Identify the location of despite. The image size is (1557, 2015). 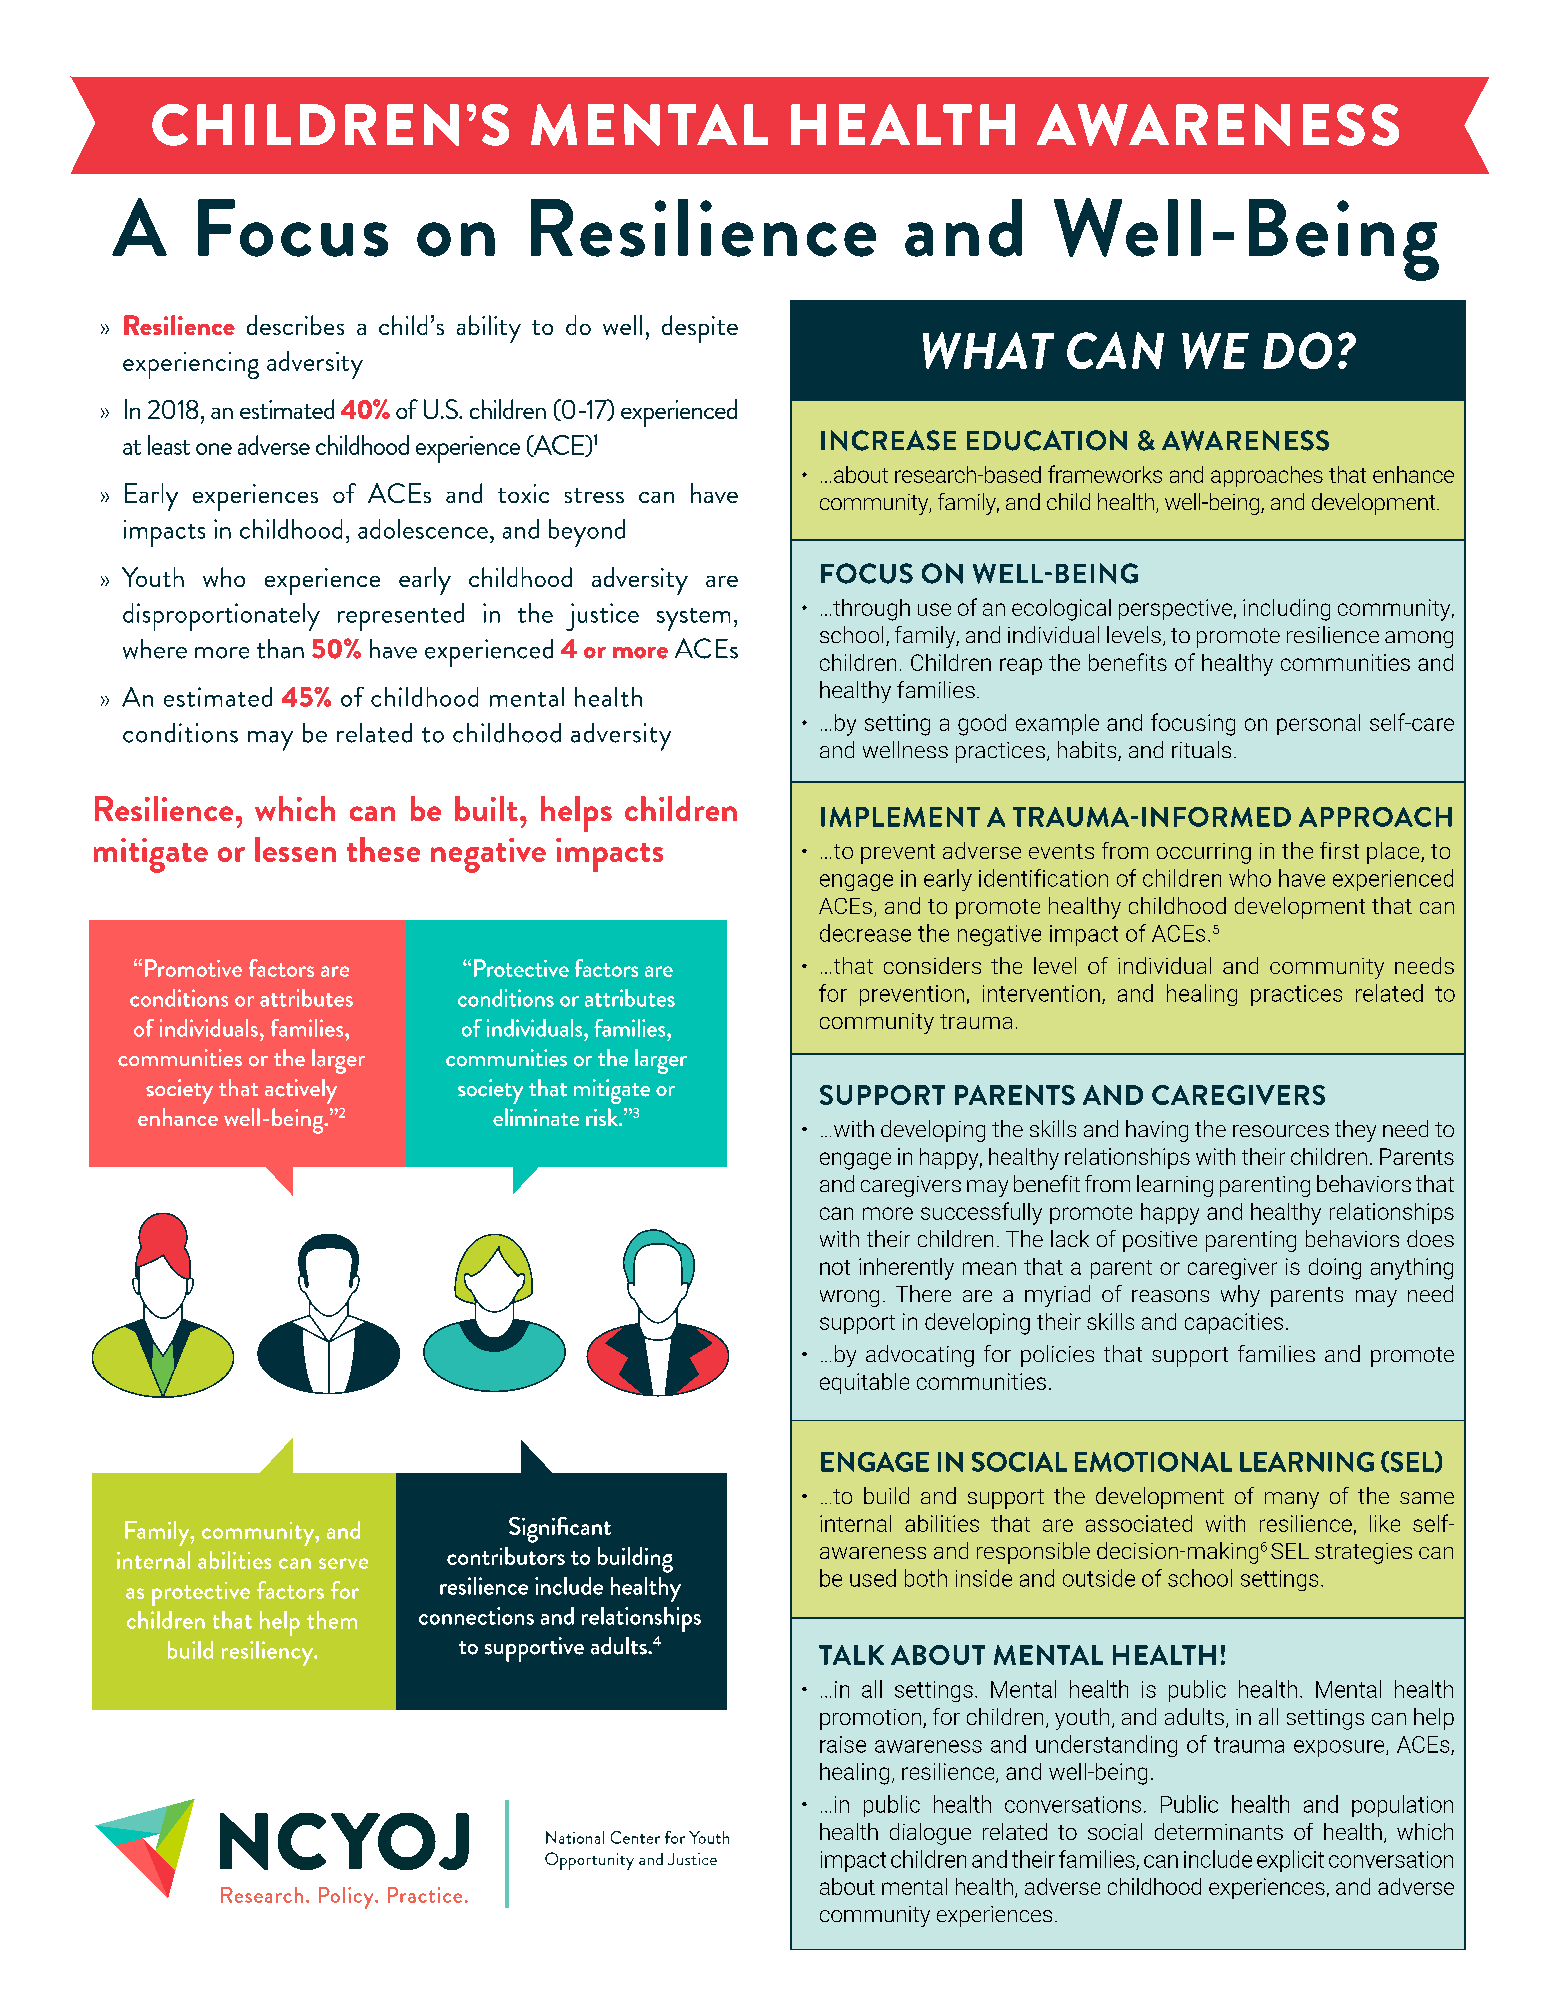
(700, 329).
